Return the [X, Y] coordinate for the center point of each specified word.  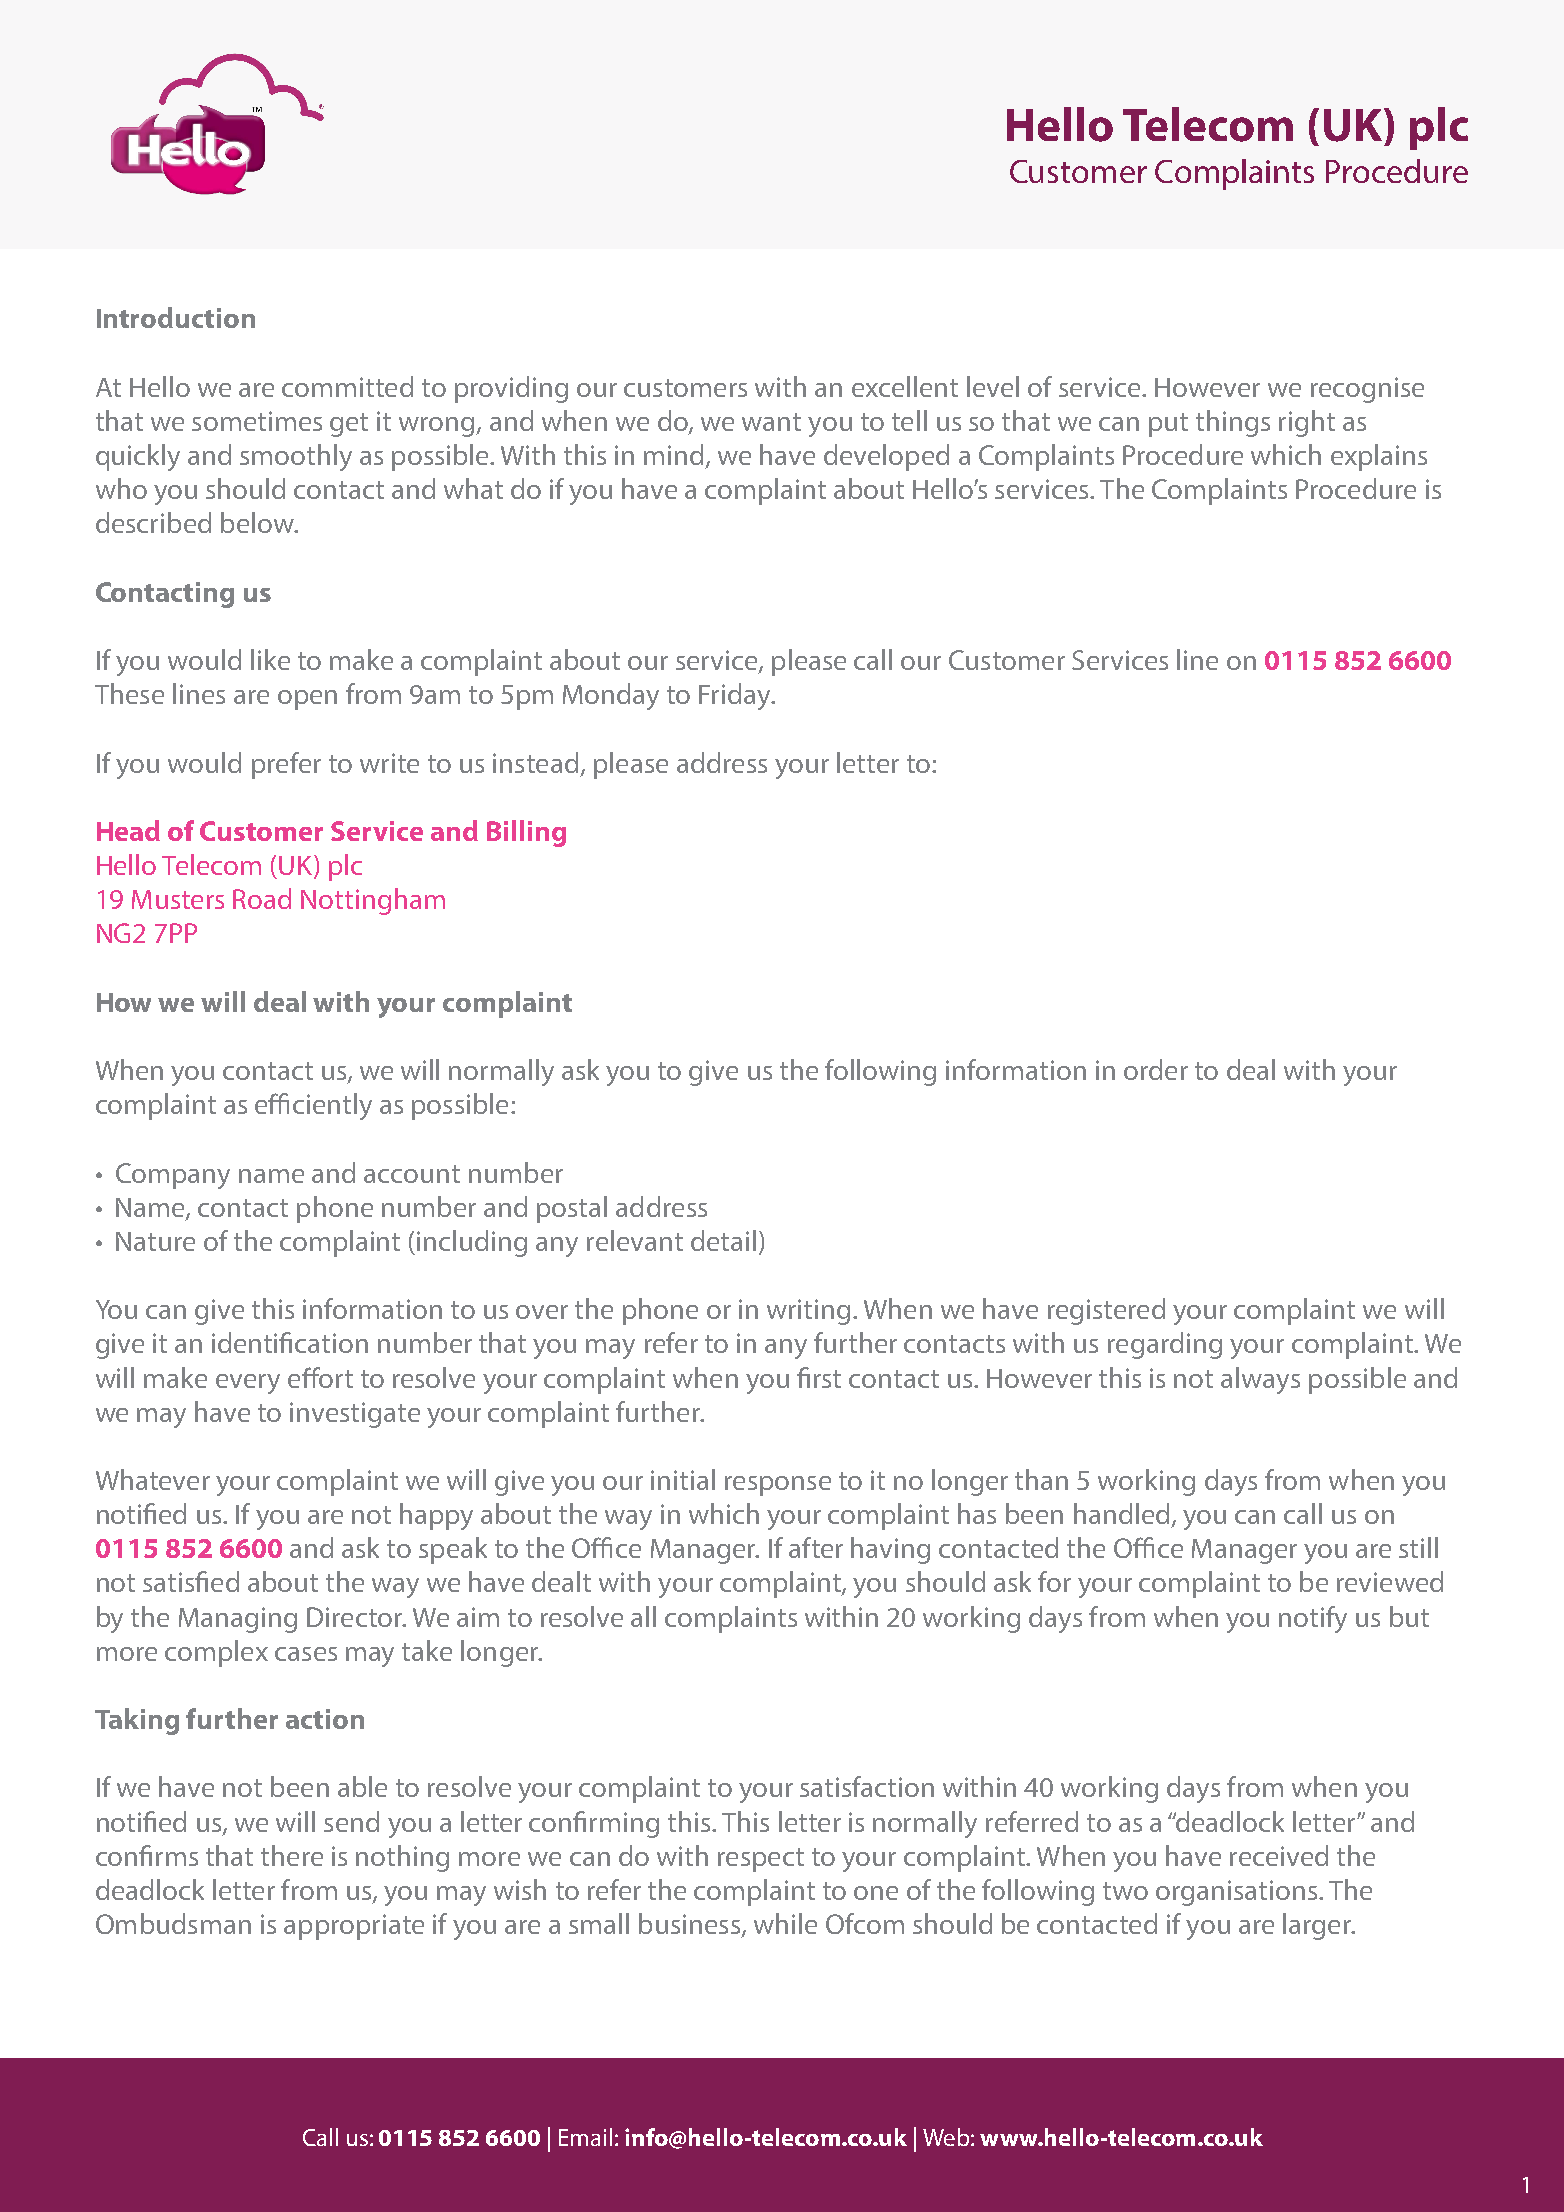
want [771, 422]
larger [1318, 1926]
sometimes [257, 421]
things [1233, 423]
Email [585, 2137]
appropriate [354, 1927]
